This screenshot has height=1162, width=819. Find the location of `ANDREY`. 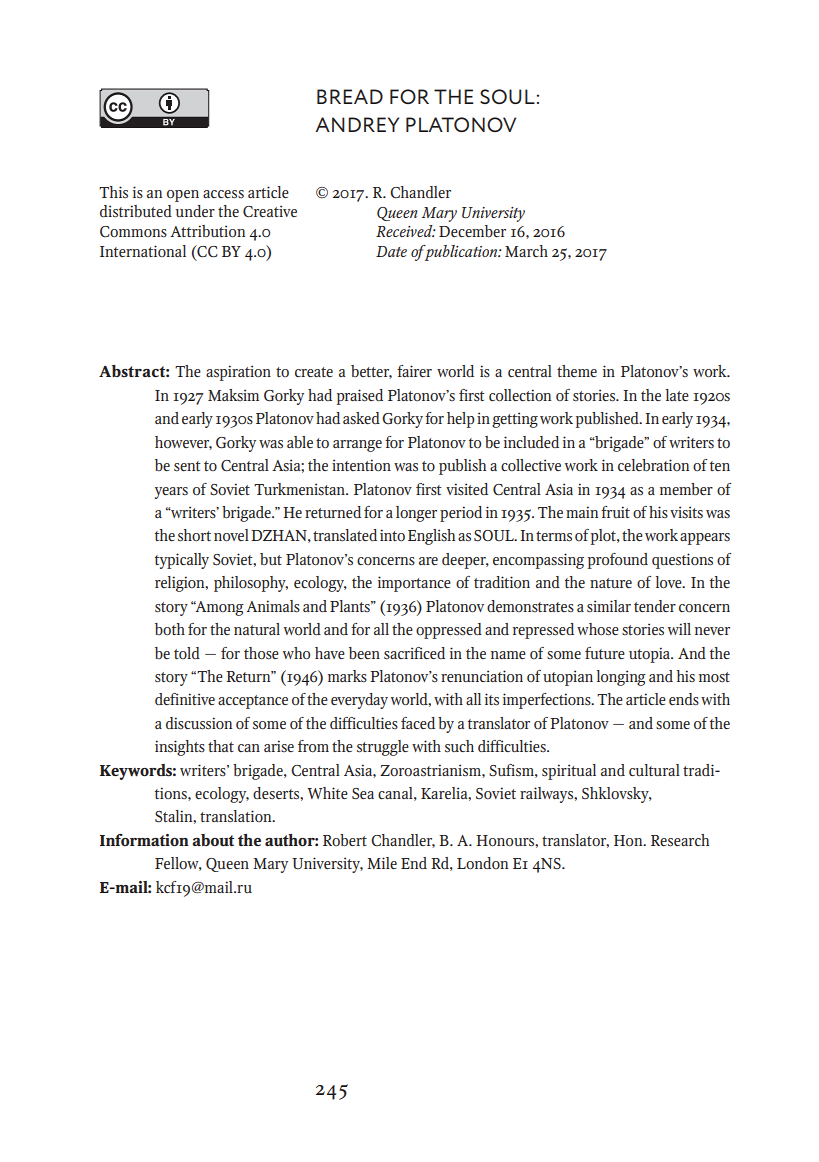

ANDREY is located at coordinates (357, 124).
